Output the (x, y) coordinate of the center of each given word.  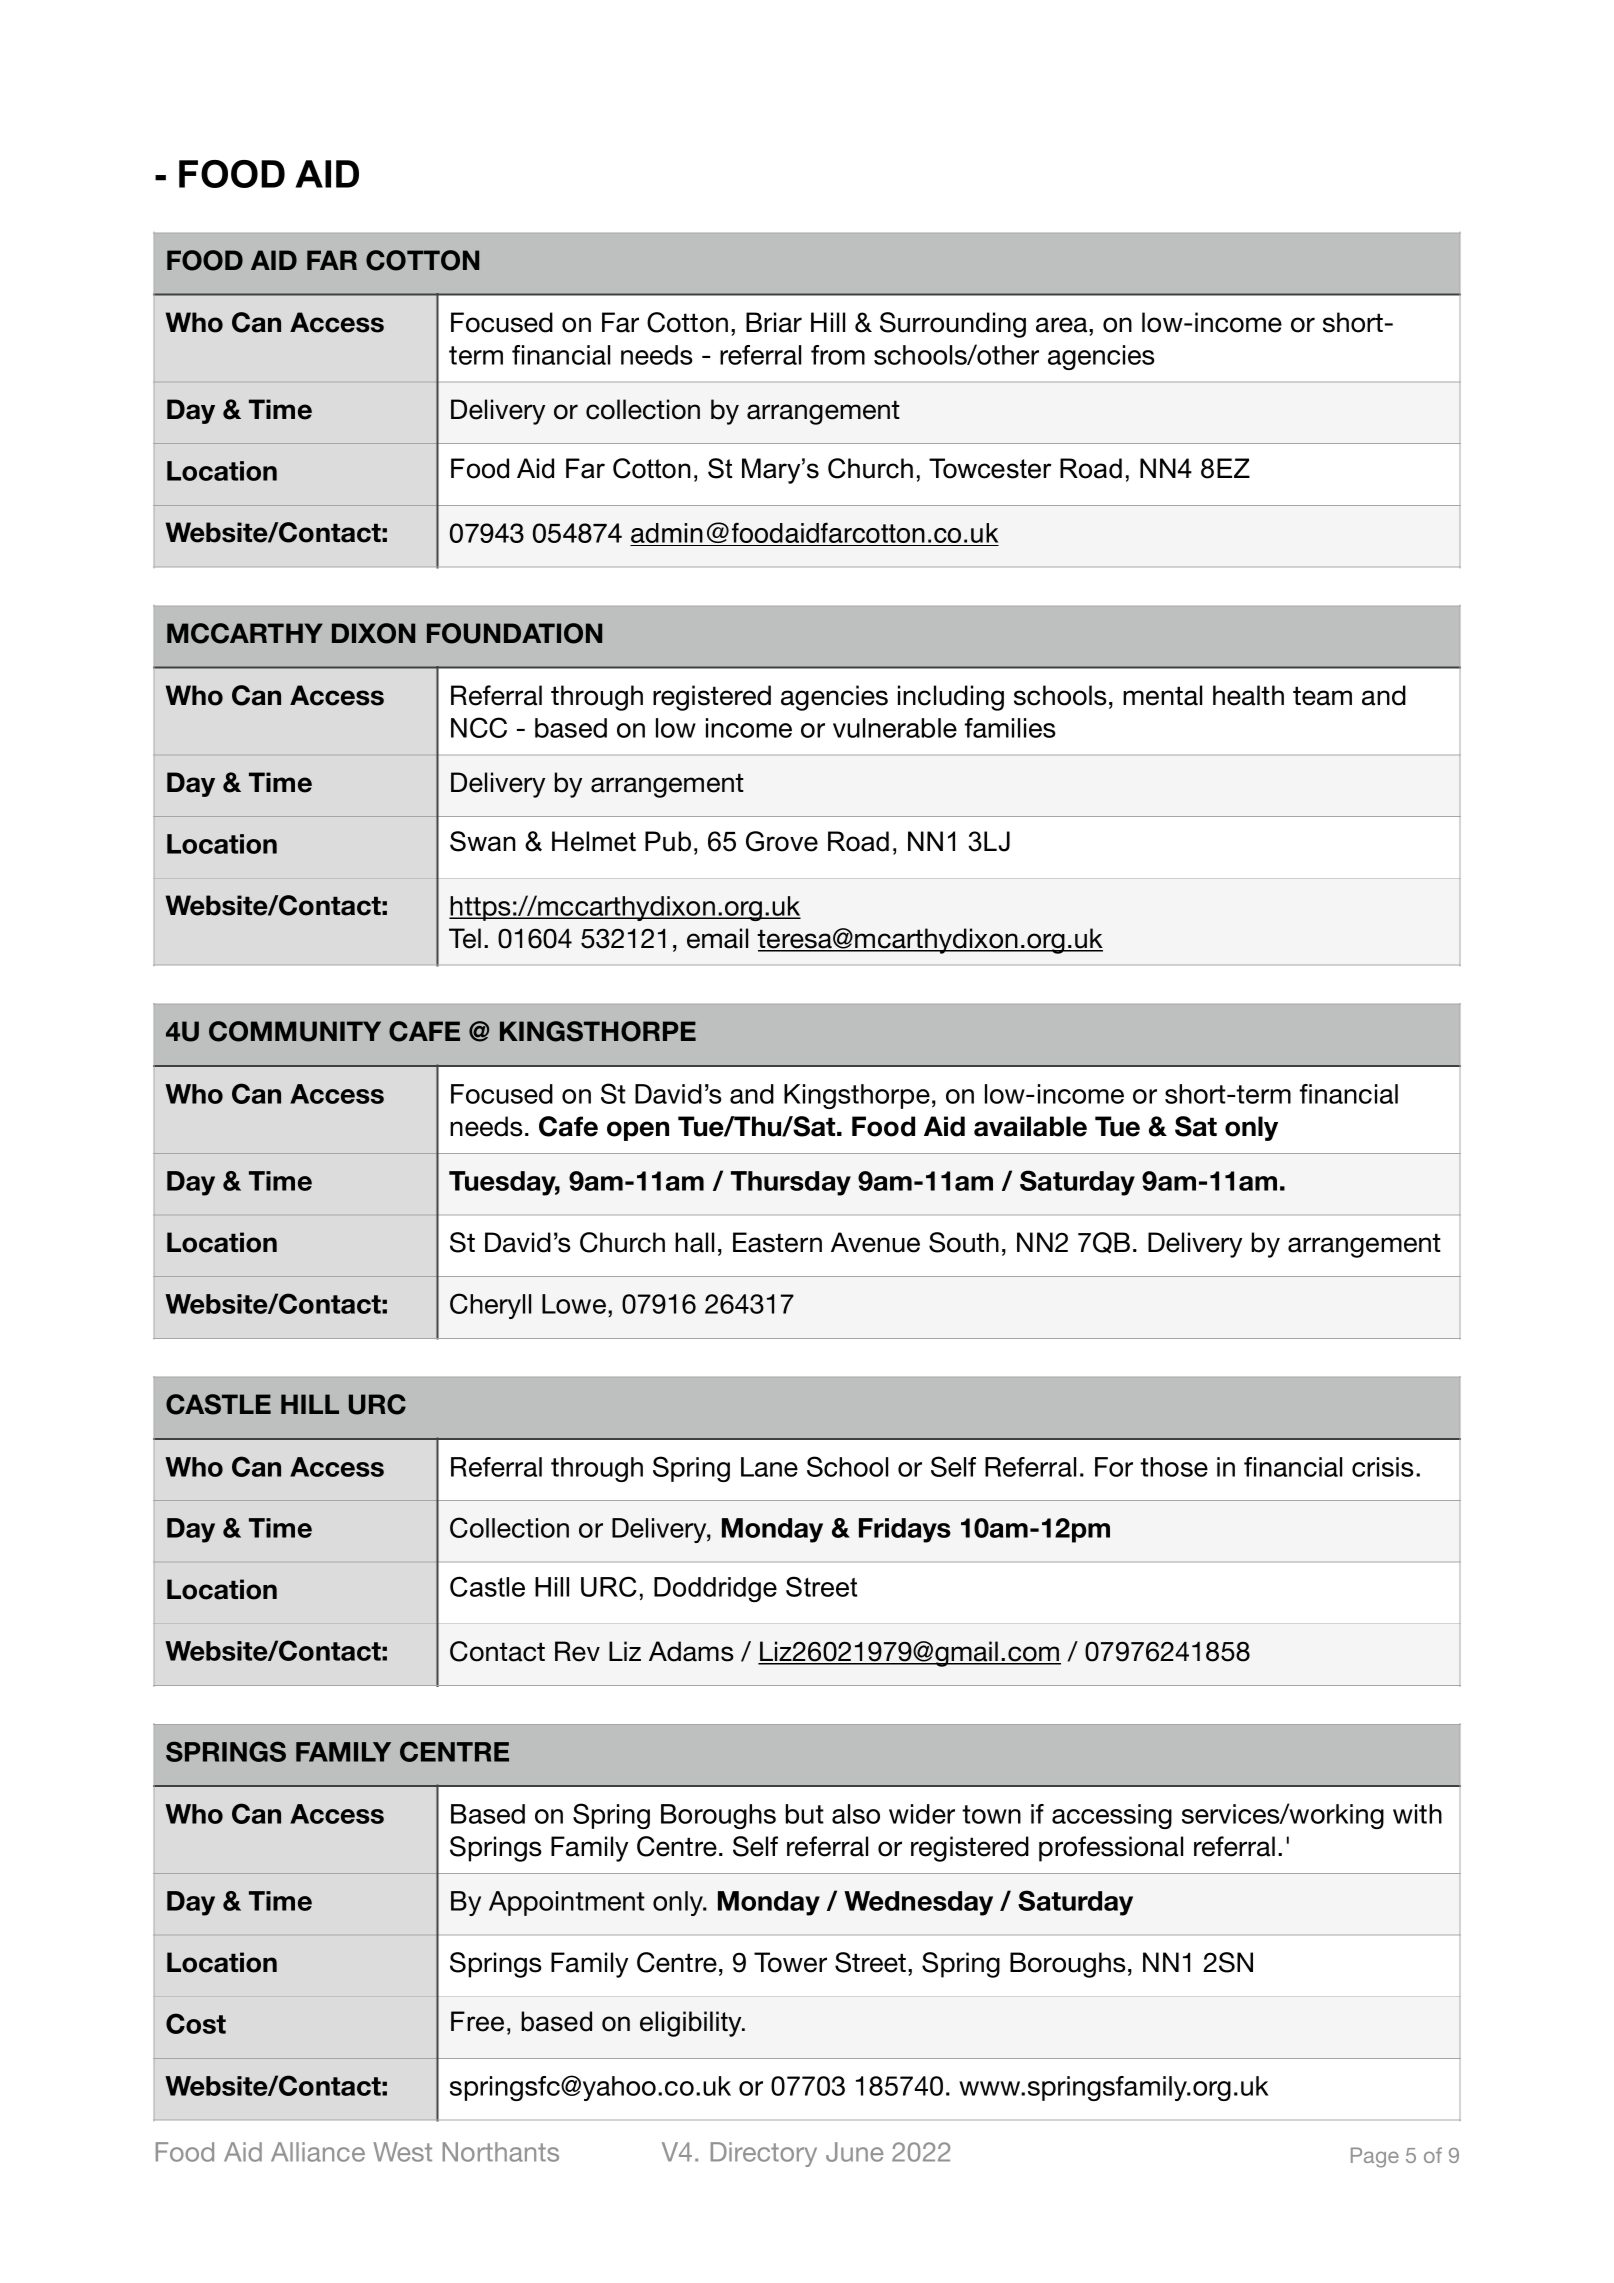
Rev (577, 1651)
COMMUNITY (295, 1031)
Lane (769, 1467)
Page (1375, 2157)
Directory (764, 2154)
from (838, 355)
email (717, 938)
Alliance (318, 2152)
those (1174, 1467)
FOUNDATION (514, 633)
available (1030, 1126)
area (1063, 325)
